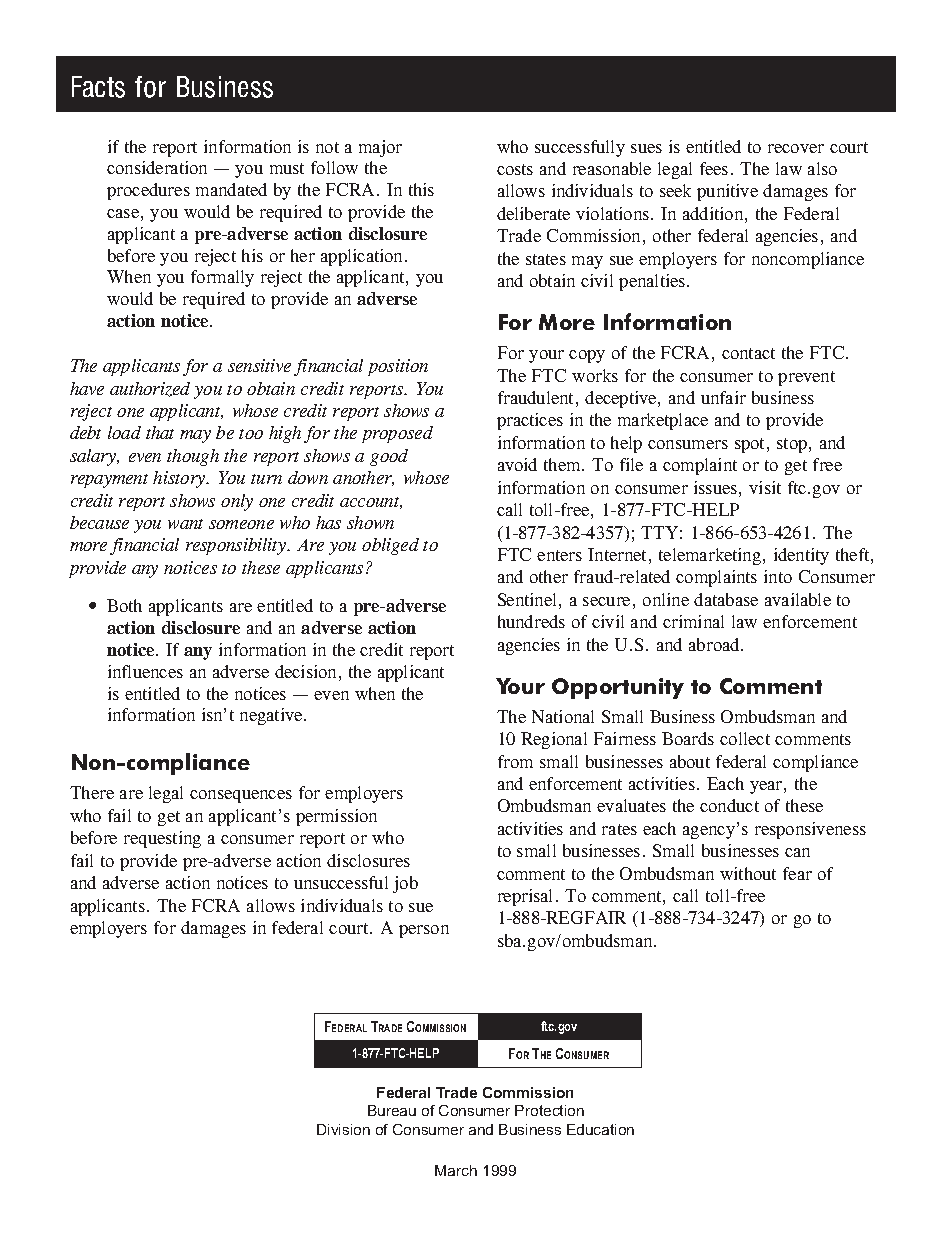 Image resolution: width=952 pixels, height=1233 pixels. What do you see at coordinates (456, 1170) in the document?
I see `March` at bounding box center [456, 1170].
